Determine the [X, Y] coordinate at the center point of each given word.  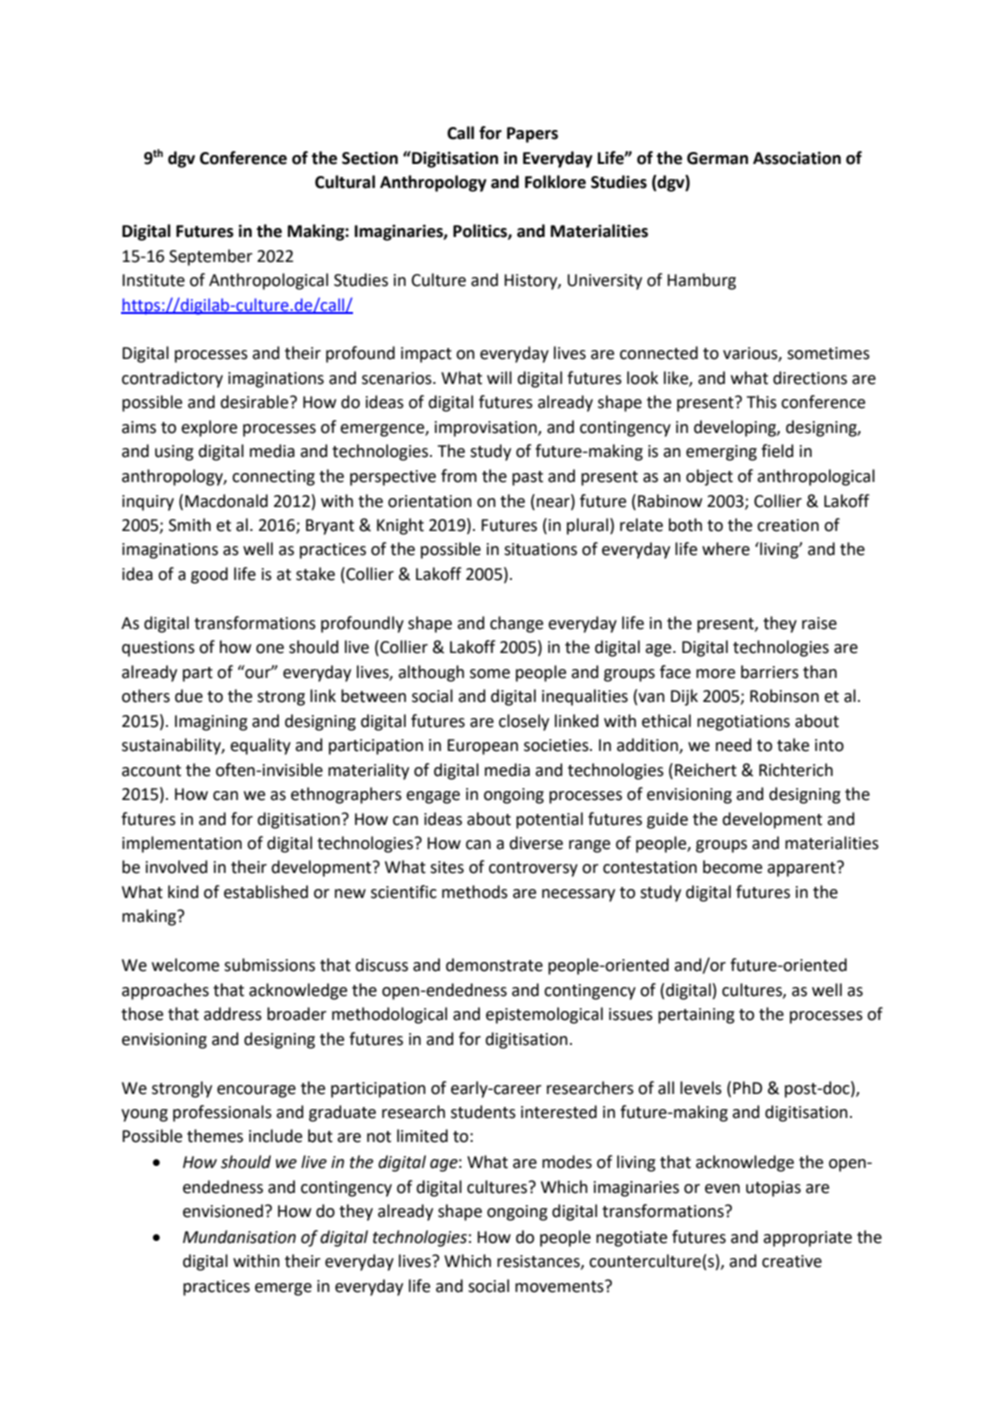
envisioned [223, 1211]
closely [524, 722]
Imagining [211, 723]
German [717, 158]
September [211, 257]
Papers [532, 135]
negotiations [743, 723]
